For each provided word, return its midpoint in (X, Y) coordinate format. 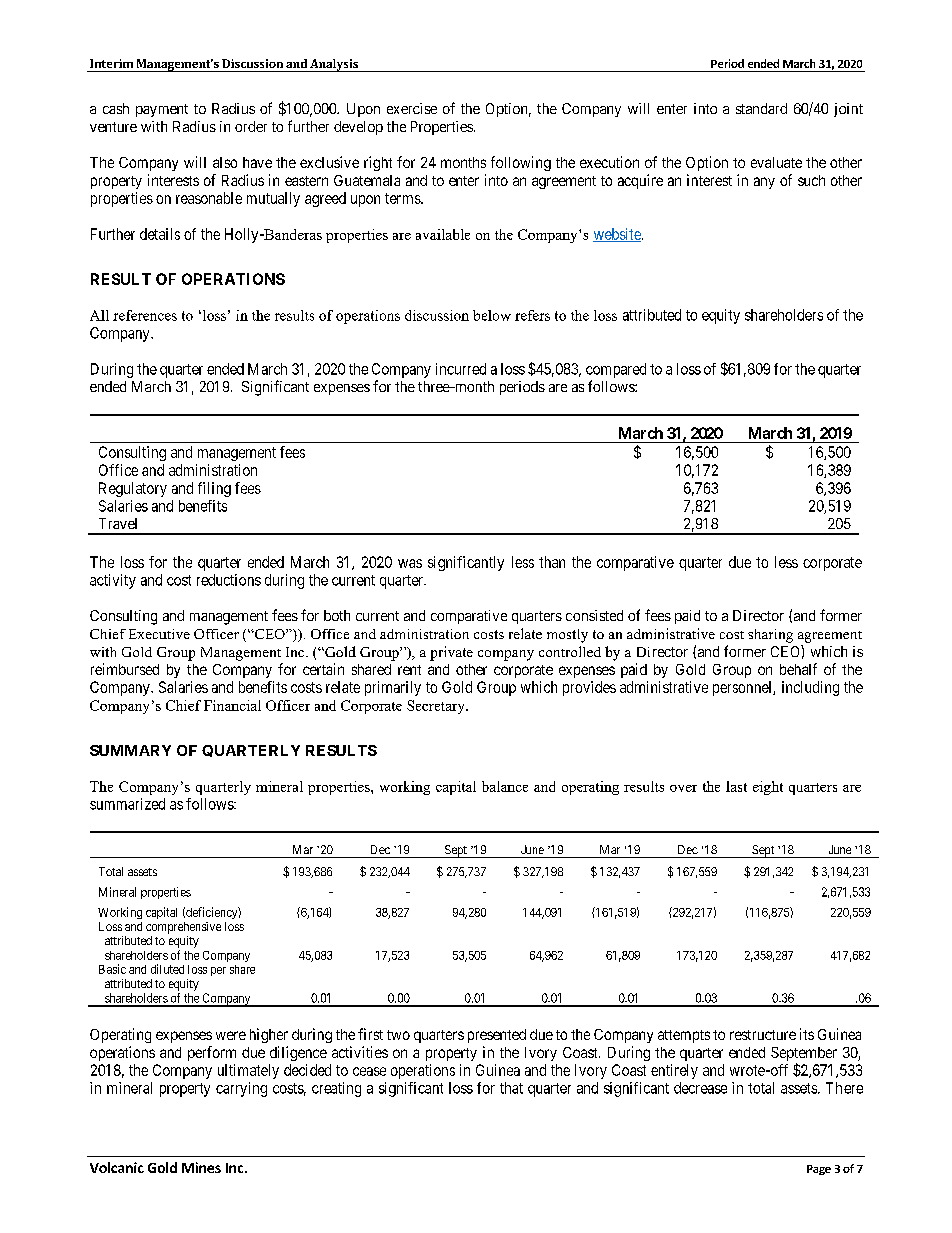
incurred (461, 369)
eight (768, 788)
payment (162, 110)
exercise (412, 108)
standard (761, 108)
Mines (201, 1167)
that (511, 1088)
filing (214, 489)
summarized (127, 804)
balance (505, 786)
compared (616, 370)
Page (819, 1170)
